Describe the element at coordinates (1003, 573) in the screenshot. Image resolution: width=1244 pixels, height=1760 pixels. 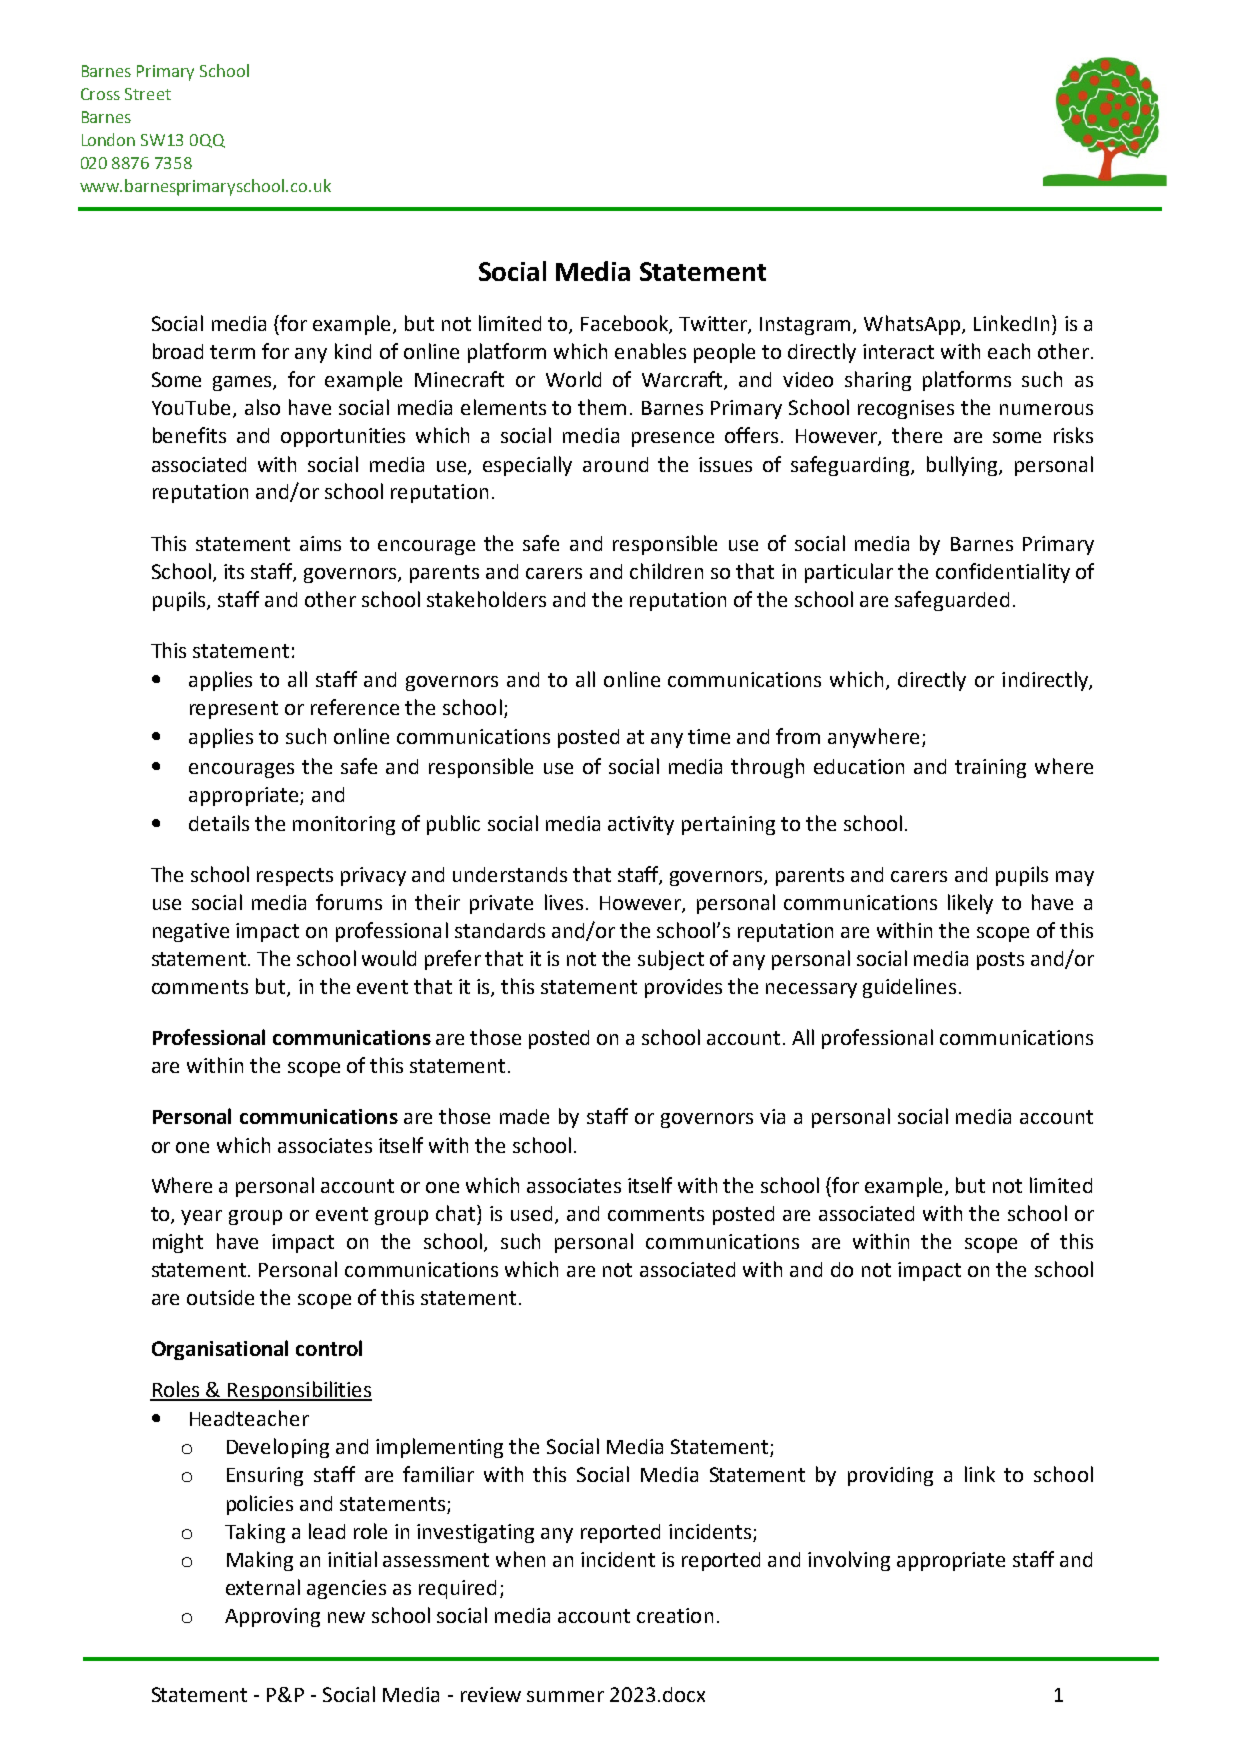
I see `confidentiality` at that location.
